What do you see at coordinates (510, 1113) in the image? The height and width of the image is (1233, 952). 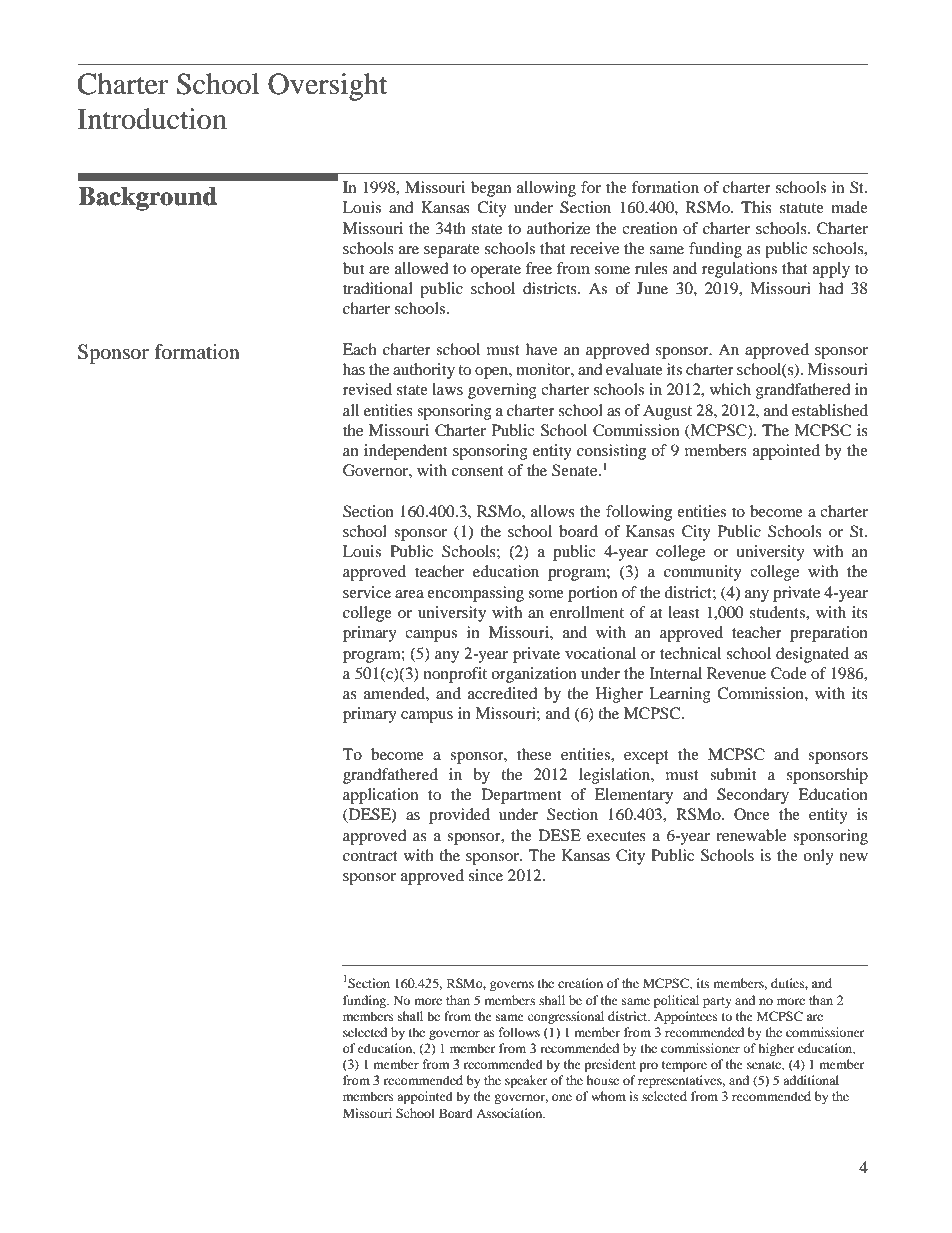 I see `Association` at bounding box center [510, 1113].
